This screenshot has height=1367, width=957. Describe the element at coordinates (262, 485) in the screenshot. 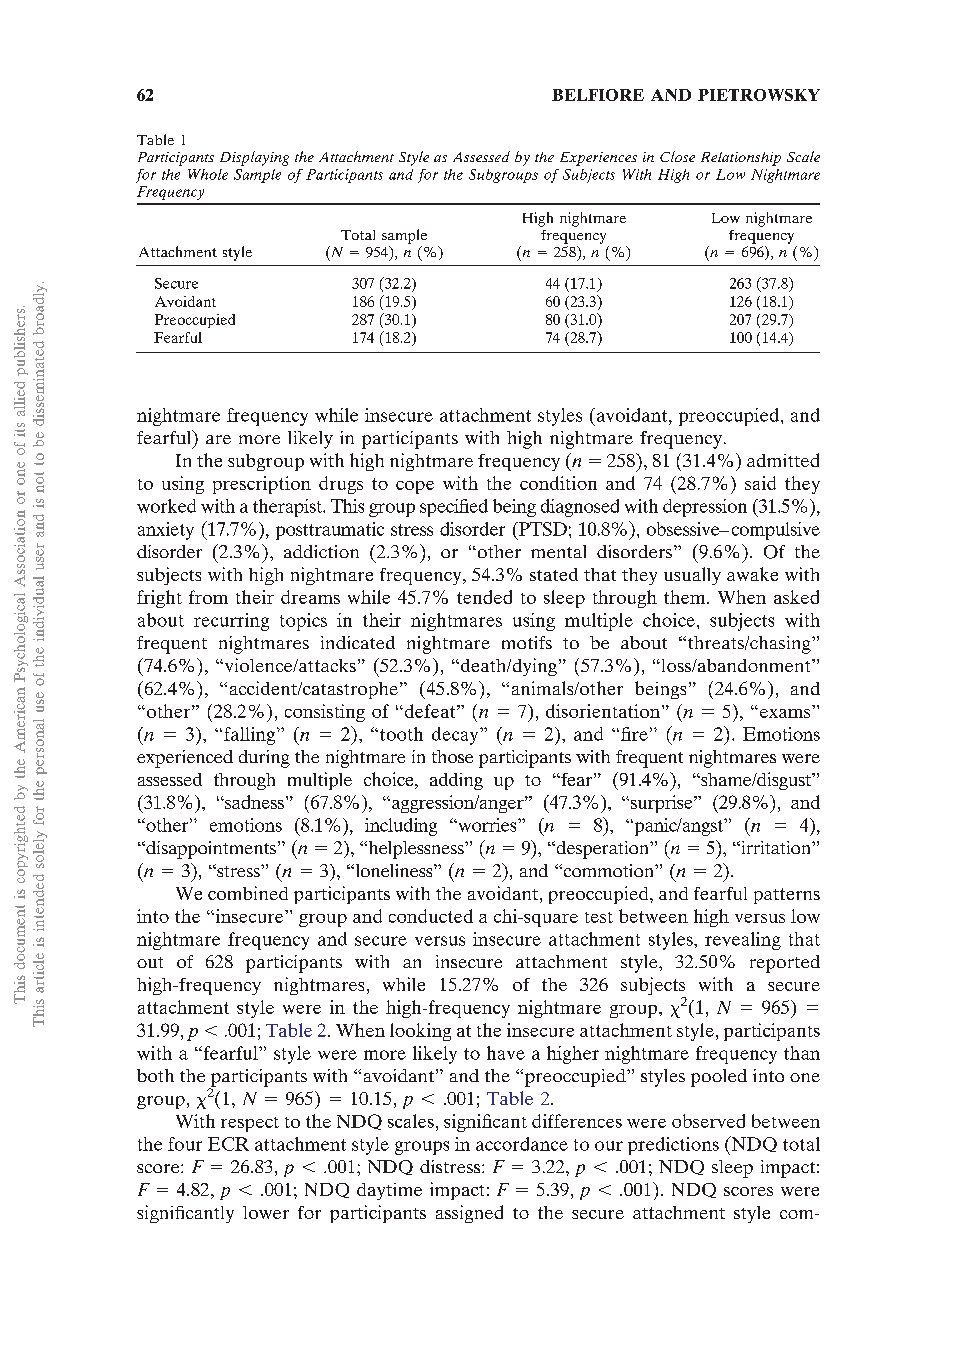

I see `prescription` at that location.
